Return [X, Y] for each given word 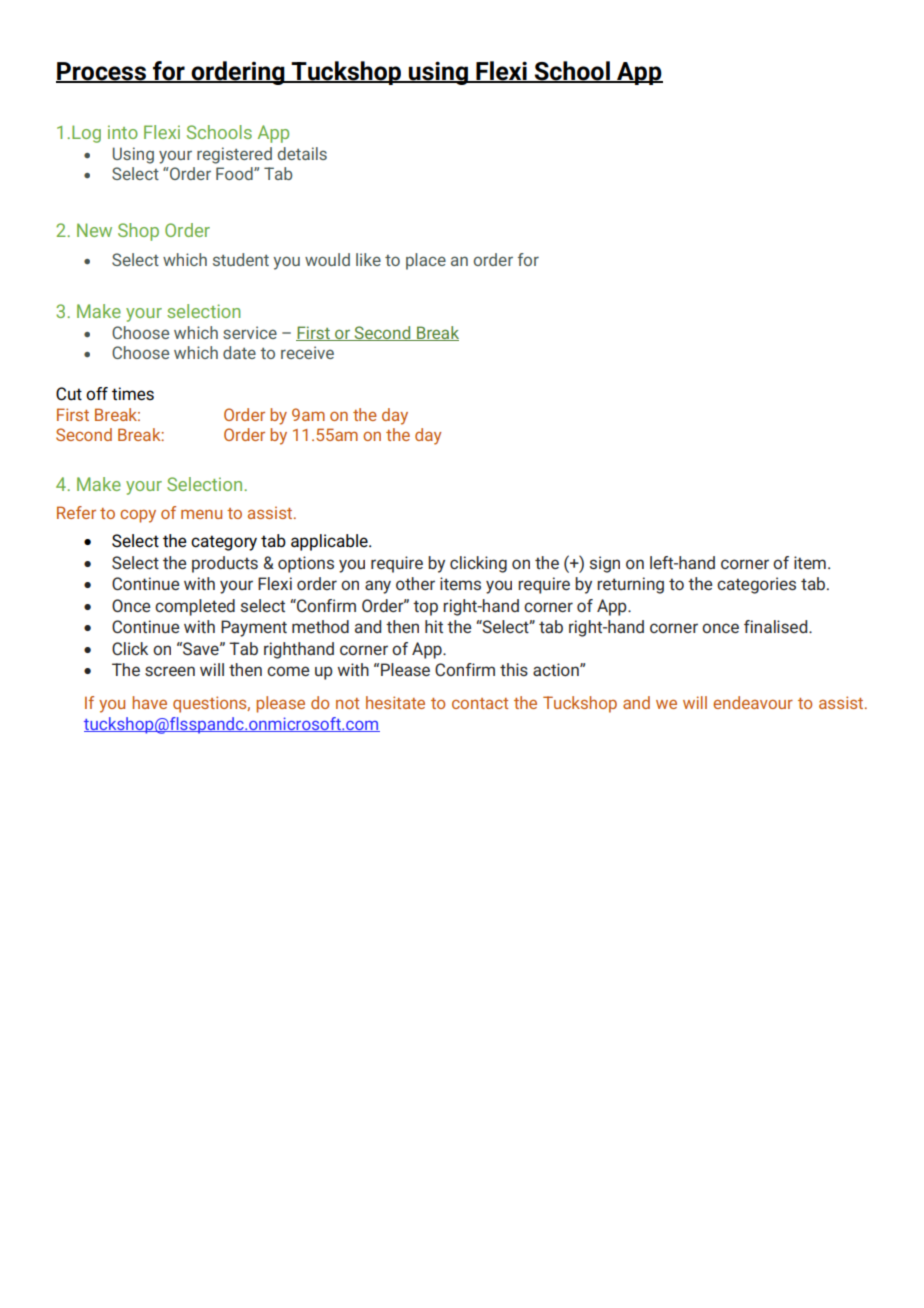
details [302, 153]
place [426, 261]
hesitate [395, 702]
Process [102, 72]
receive [307, 352]
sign [605, 564]
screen [170, 671]
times [133, 394]
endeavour [753, 702]
